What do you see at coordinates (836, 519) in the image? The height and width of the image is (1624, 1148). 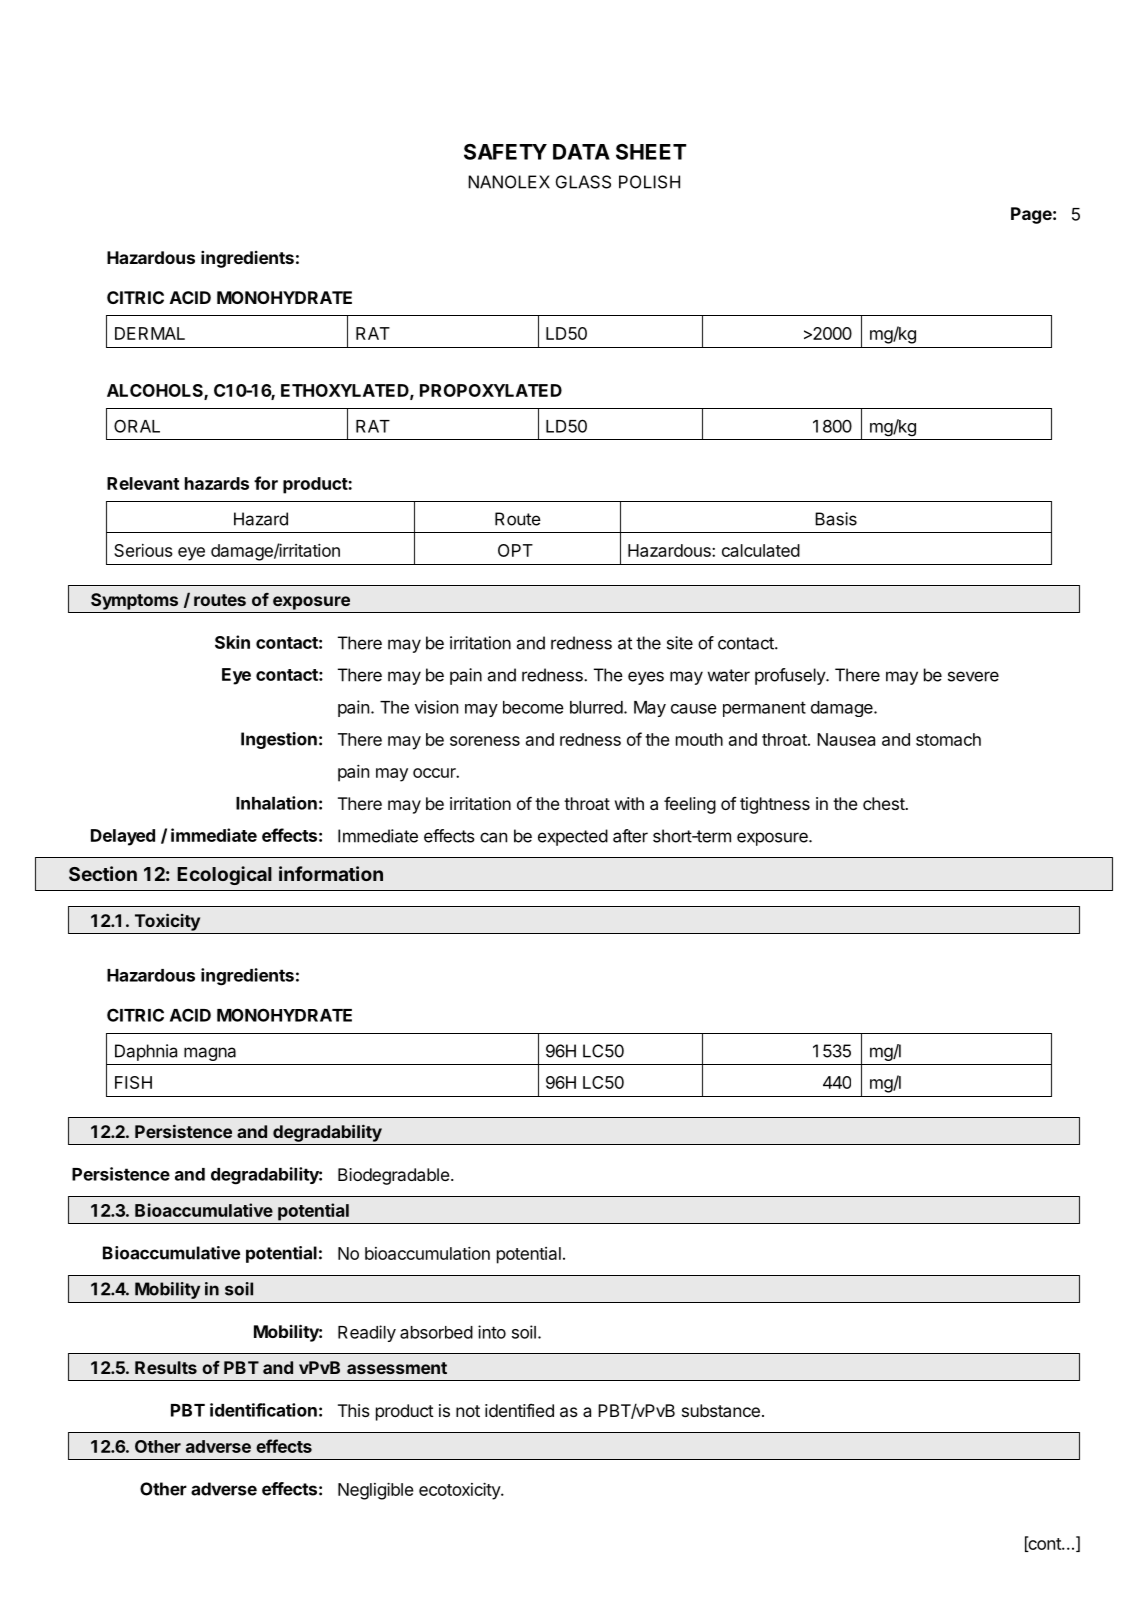 I see `Basis` at bounding box center [836, 519].
